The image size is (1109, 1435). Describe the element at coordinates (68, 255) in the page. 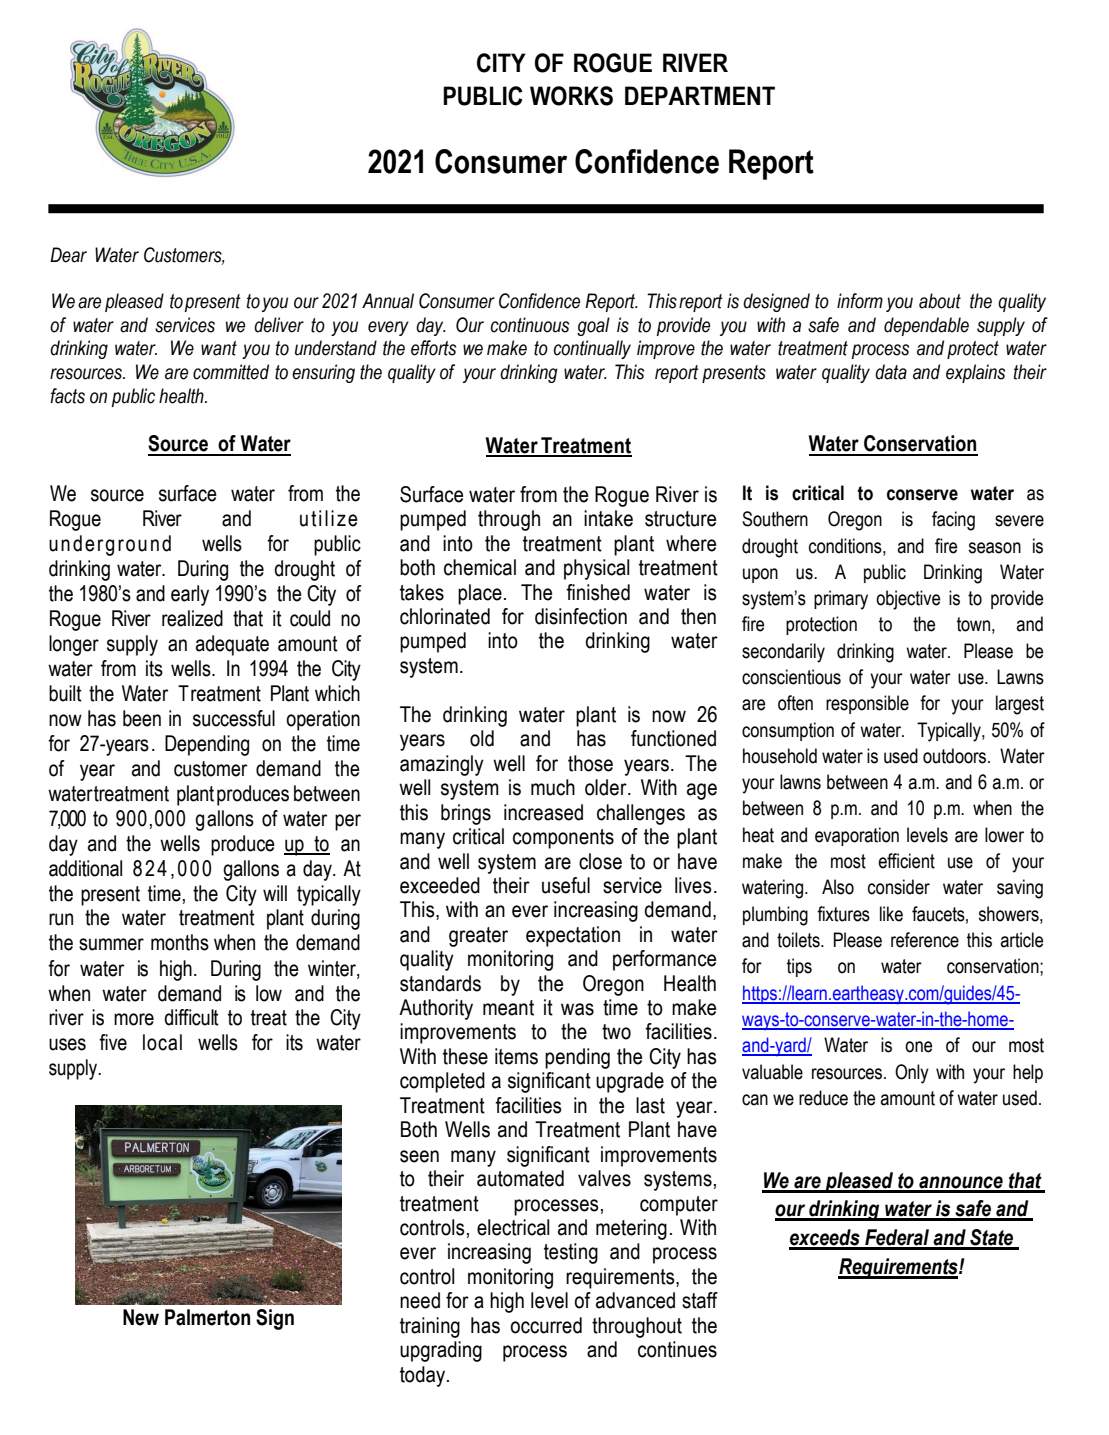

I see `Dear` at that location.
